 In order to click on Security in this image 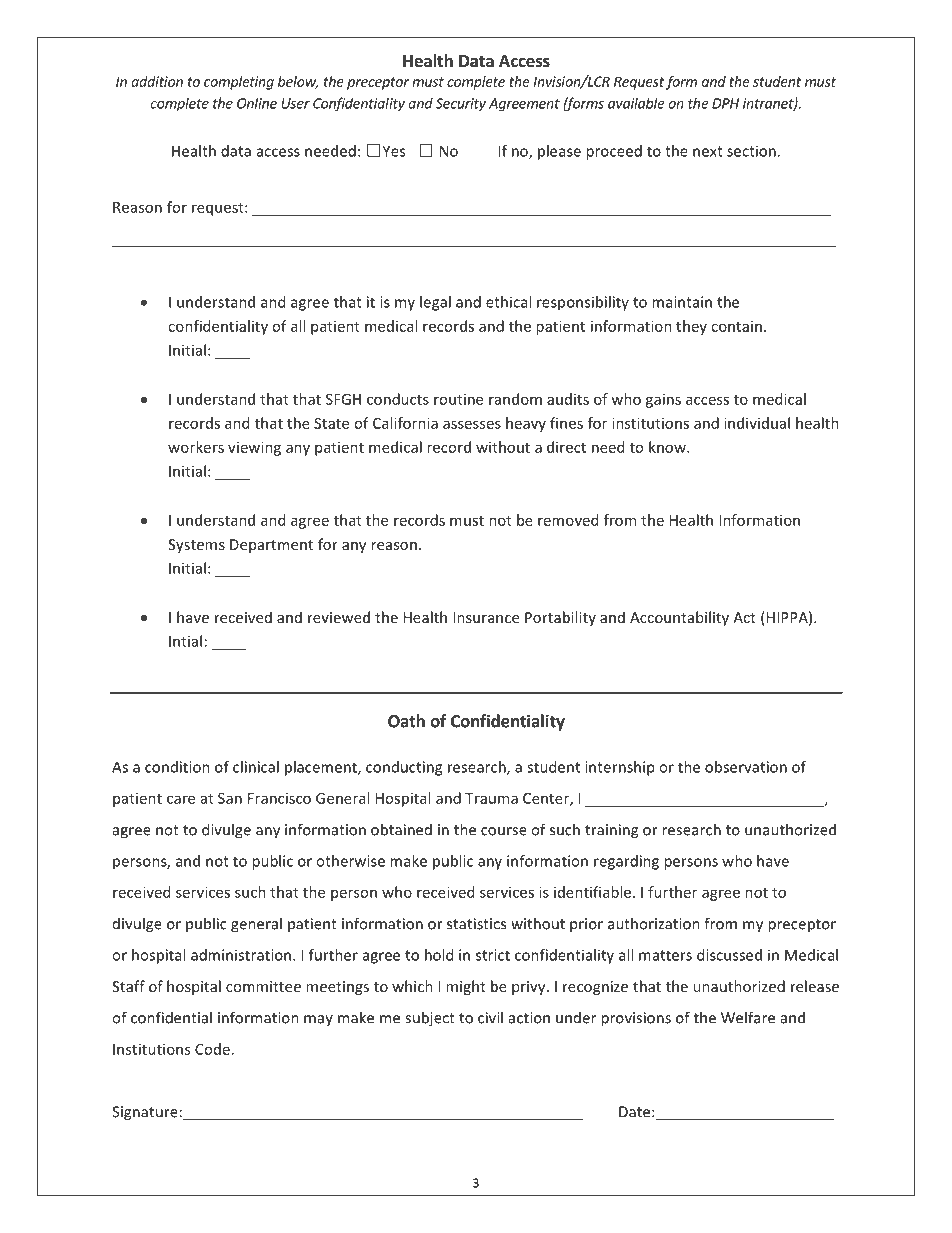, I will do `click(461, 105)`.
